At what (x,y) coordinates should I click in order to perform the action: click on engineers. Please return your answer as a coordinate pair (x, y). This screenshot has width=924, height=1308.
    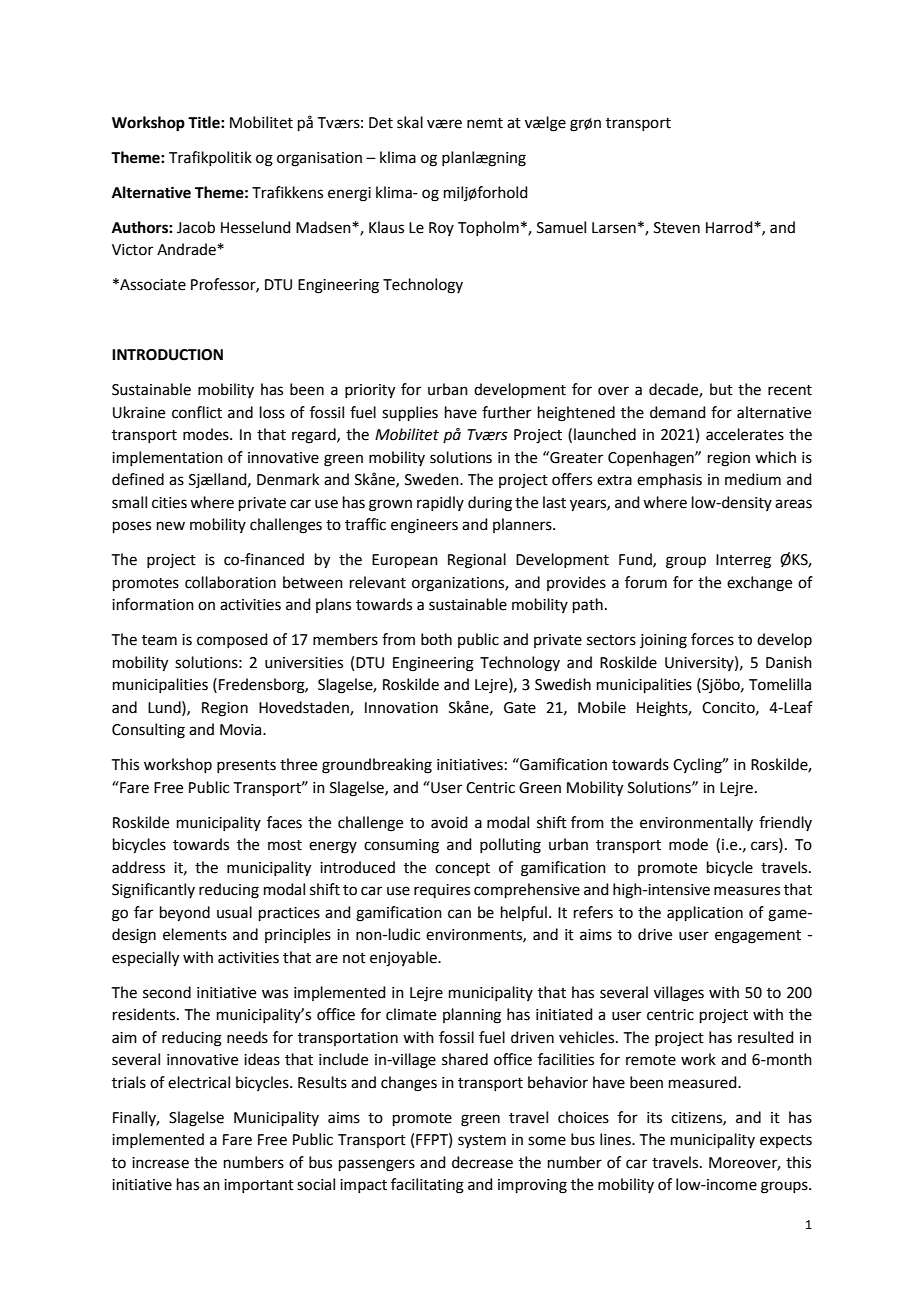
    Looking at the image, I should click on (424, 526).
